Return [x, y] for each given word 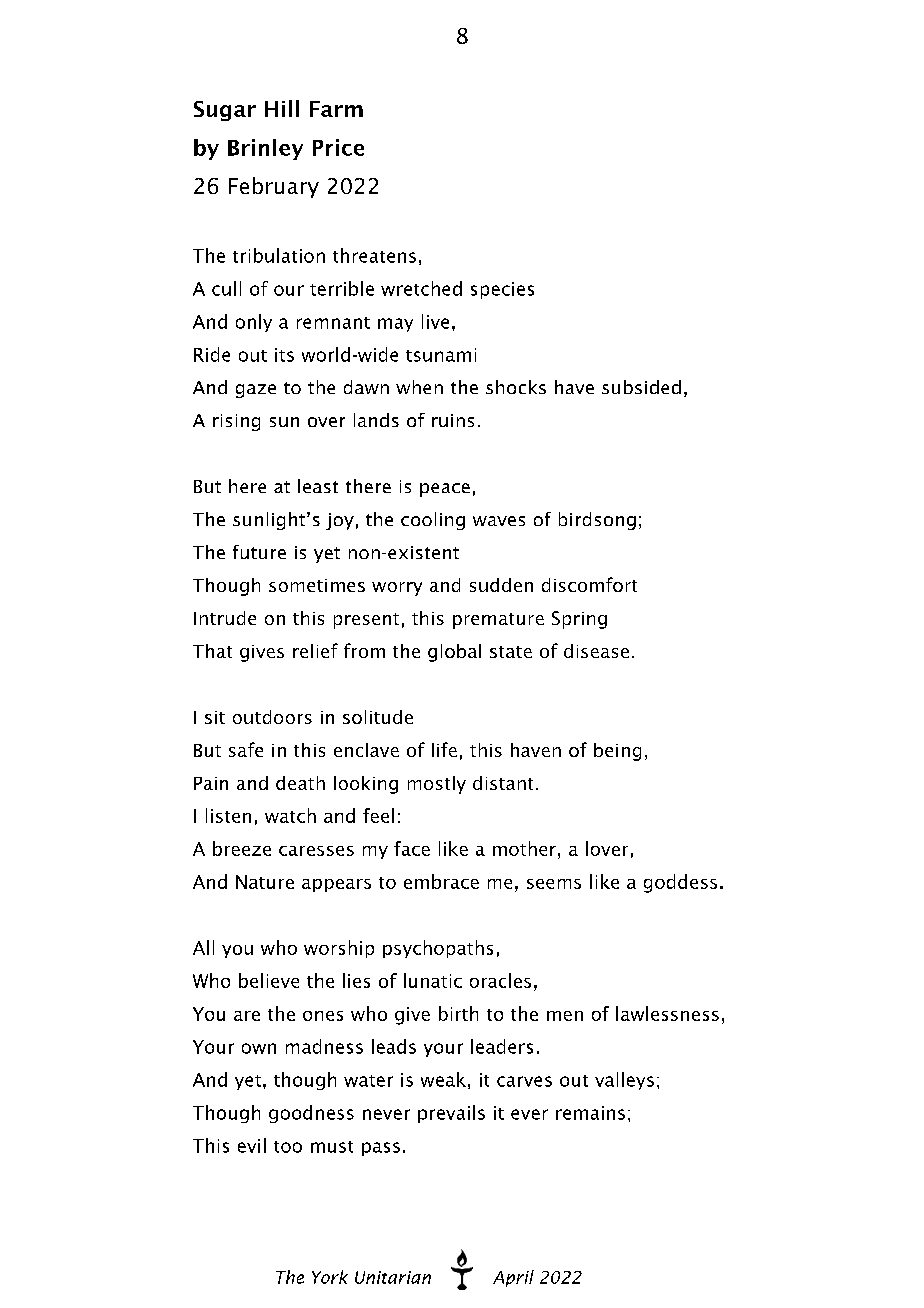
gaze [256, 391]
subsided [641, 387]
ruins [453, 420]
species [502, 290]
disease [596, 651]
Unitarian [393, 1277]
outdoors [272, 717]
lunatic [433, 980]
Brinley [265, 149]
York [330, 1277]
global [454, 653]
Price [338, 147]
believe [269, 980]
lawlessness [667, 1013]
